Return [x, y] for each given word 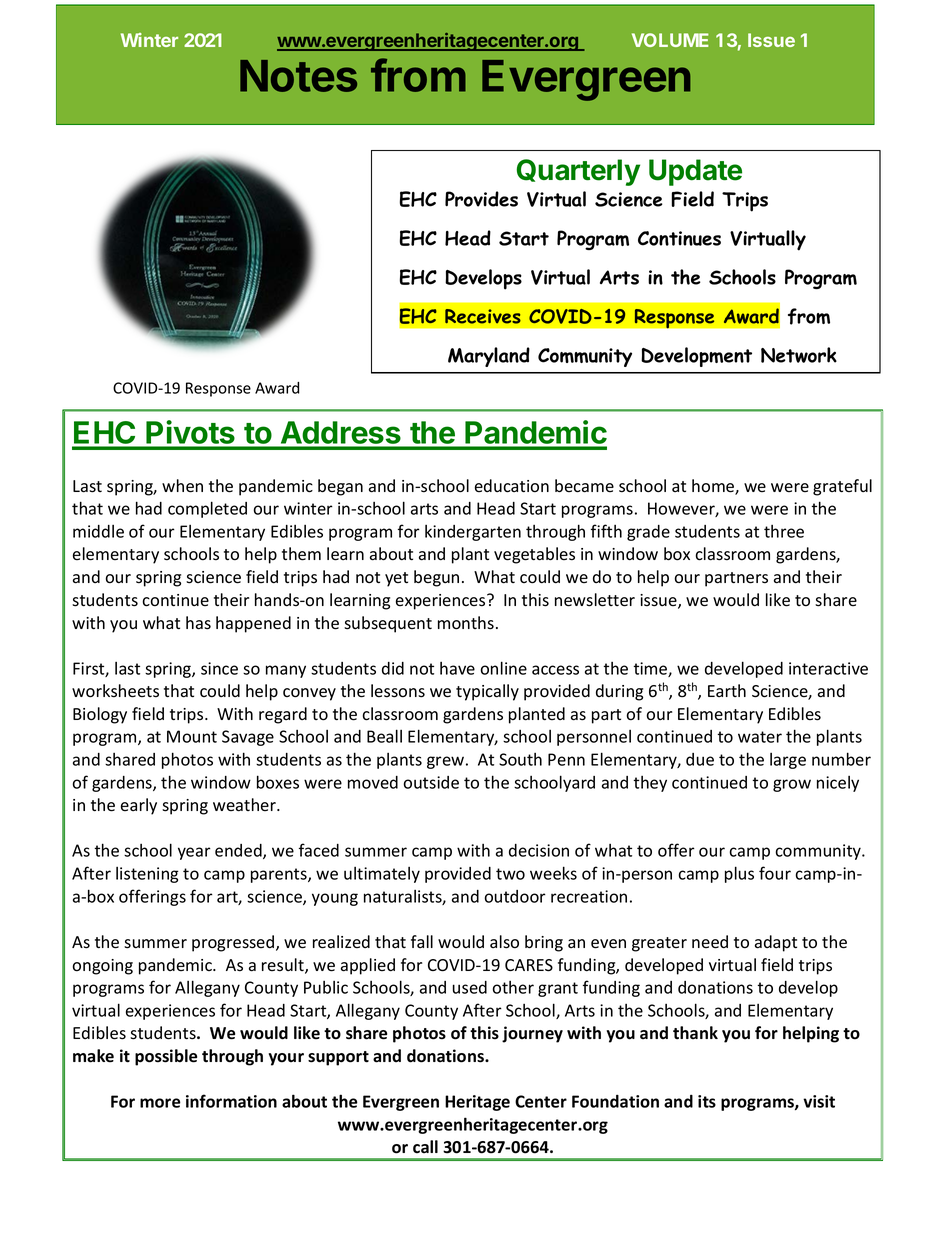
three [784, 531]
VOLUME [670, 40]
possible [166, 1057]
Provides [481, 199]
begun [436, 578]
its [707, 1101]
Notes [298, 76]
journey [532, 1034]
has [198, 623]
